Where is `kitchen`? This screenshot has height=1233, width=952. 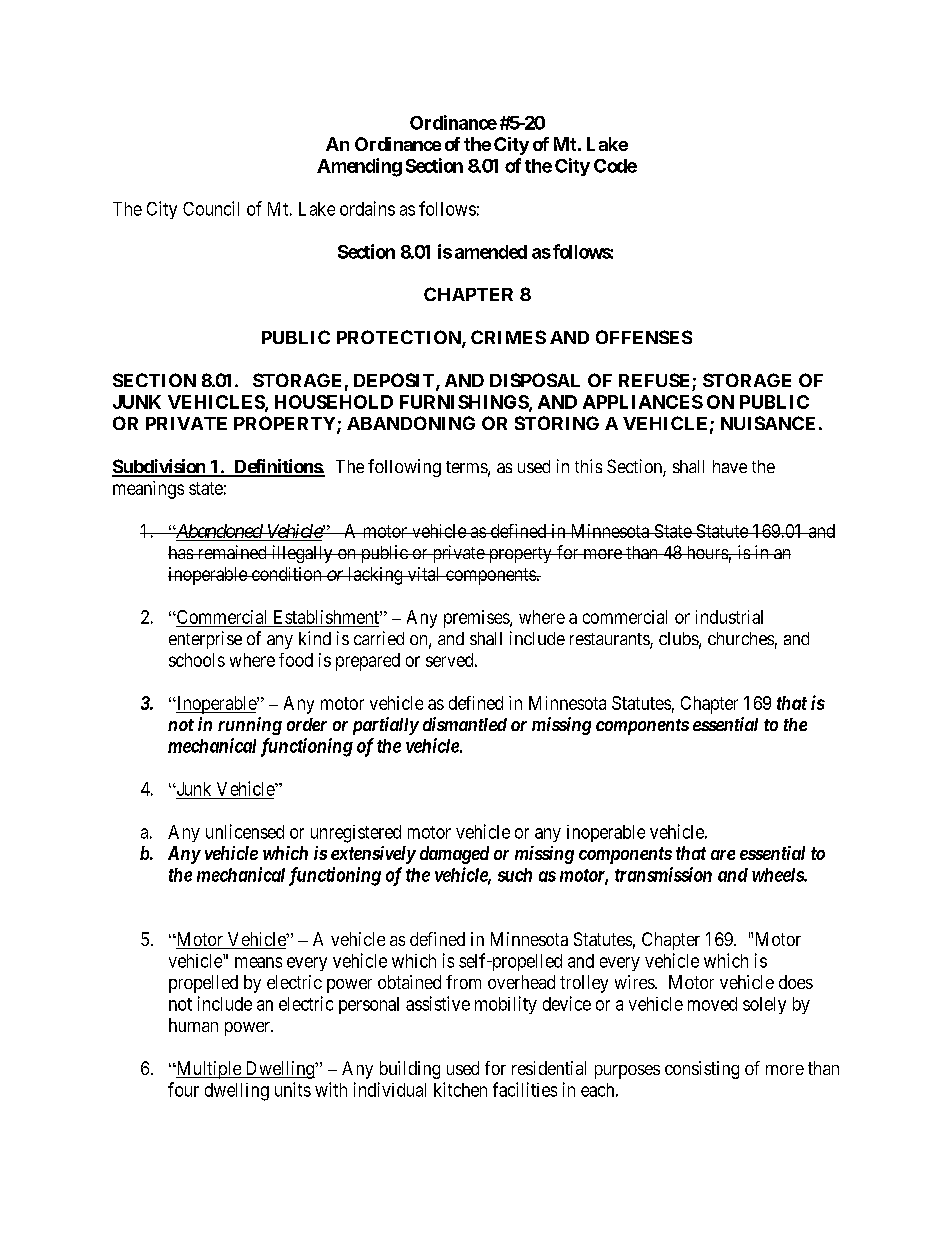
kitchen is located at coordinates (460, 1089).
